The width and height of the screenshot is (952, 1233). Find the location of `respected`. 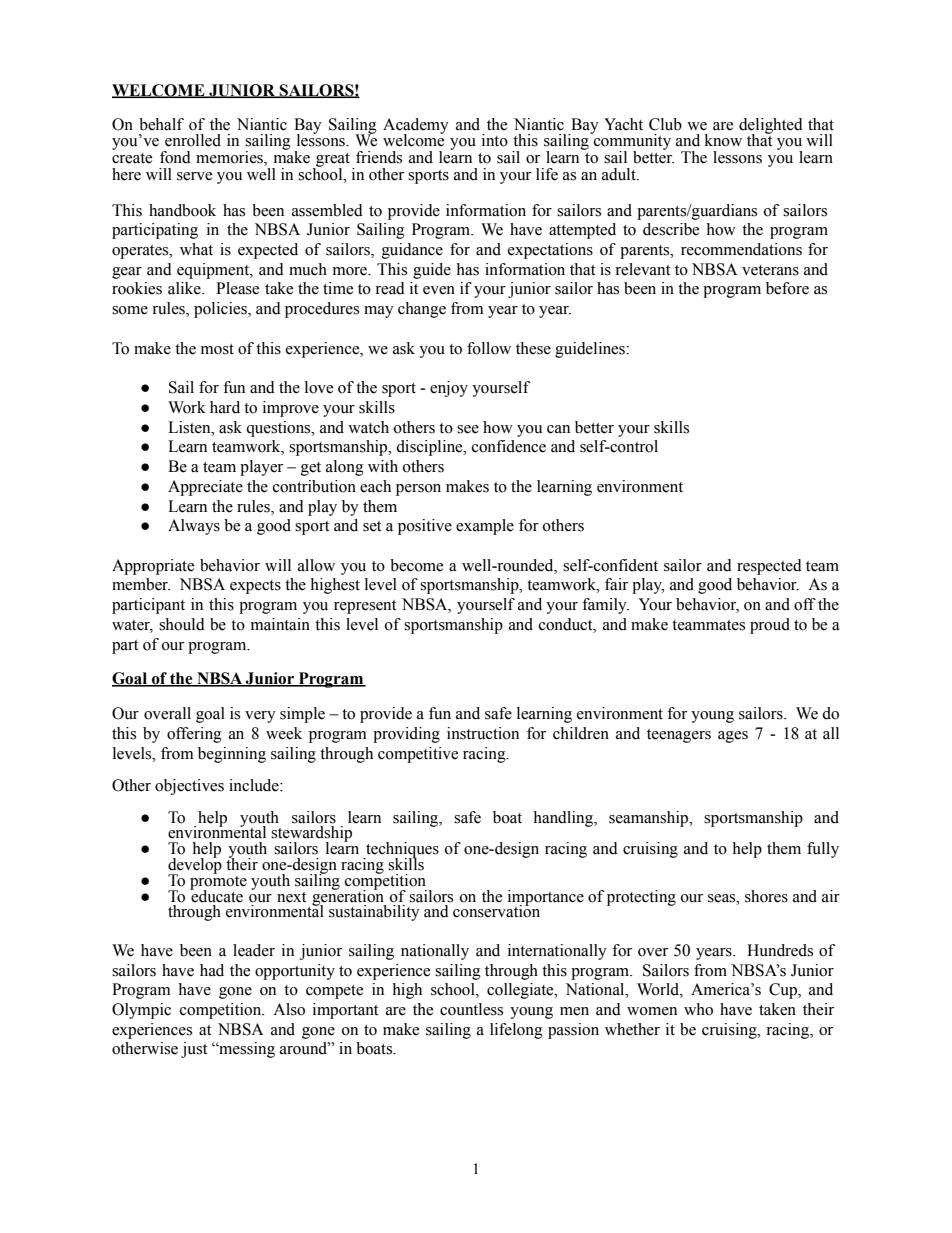

respected is located at coordinates (769, 567).
